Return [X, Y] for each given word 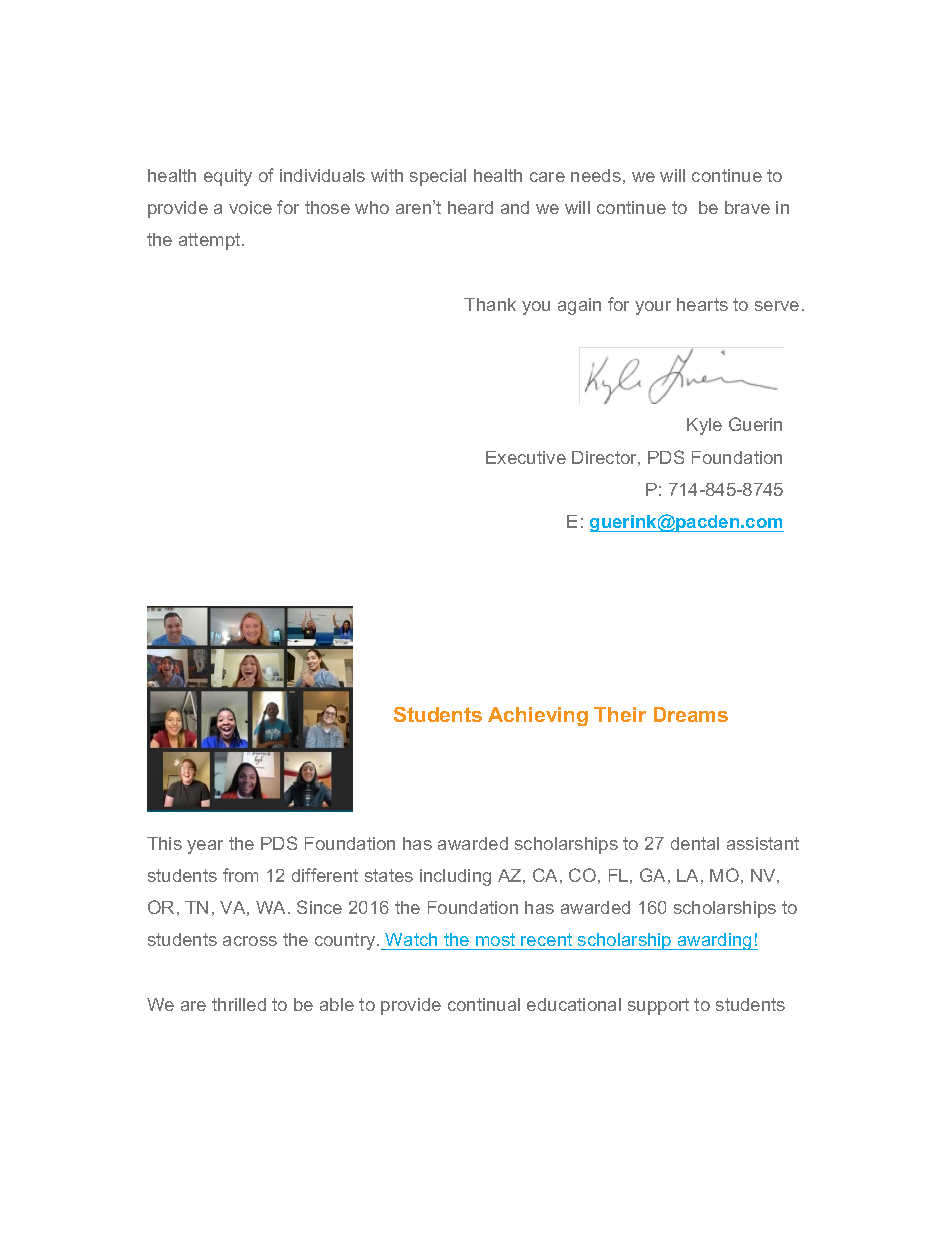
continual [484, 1004]
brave [747, 207]
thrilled [239, 1004]
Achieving [538, 716]
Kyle [704, 426]
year [205, 847]
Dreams [691, 714]
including [455, 877]
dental [695, 843]
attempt [211, 241]
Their [620, 714]
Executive [526, 457]
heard [470, 207]
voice [250, 207]
